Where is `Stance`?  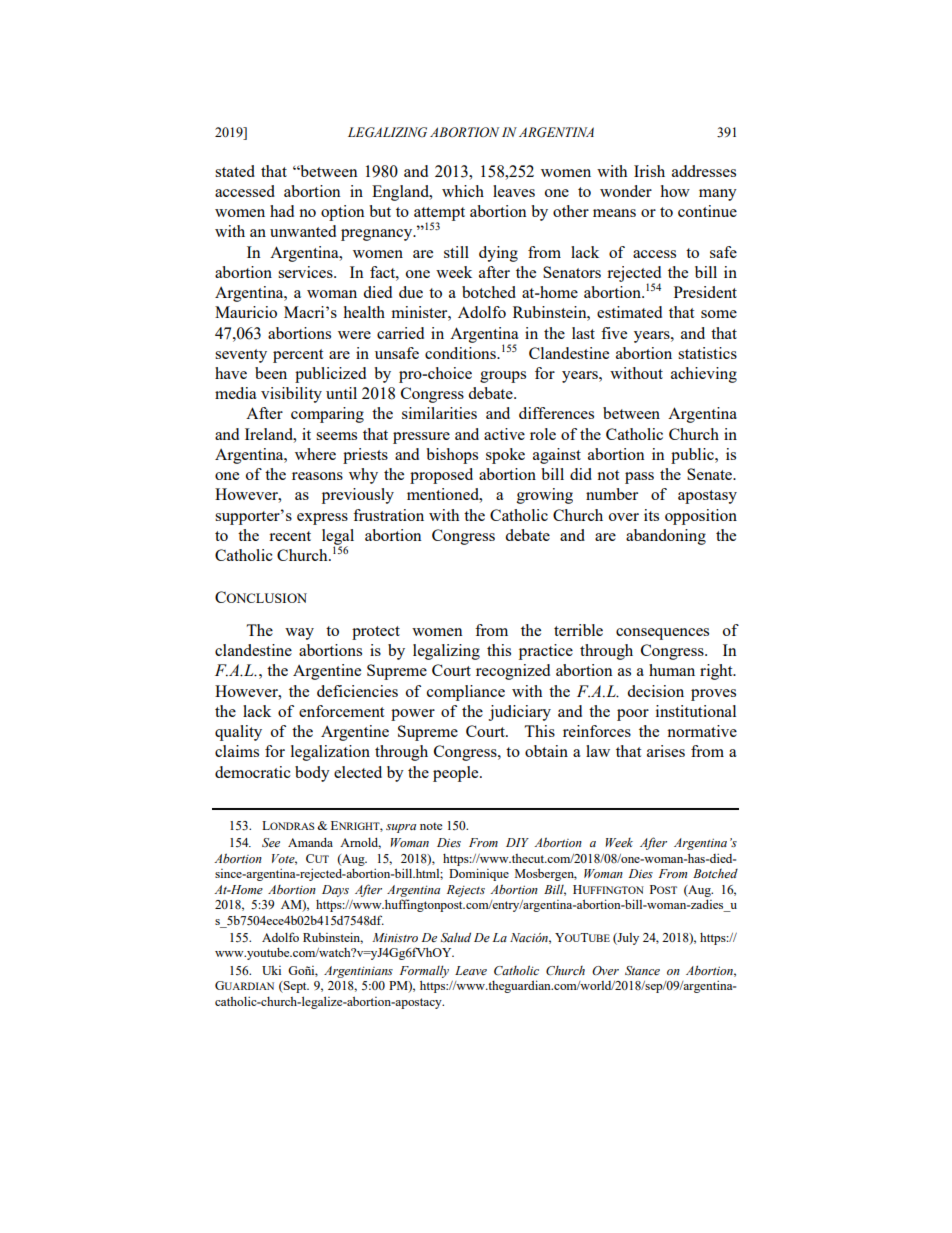 Stance is located at coordinates (642, 970).
